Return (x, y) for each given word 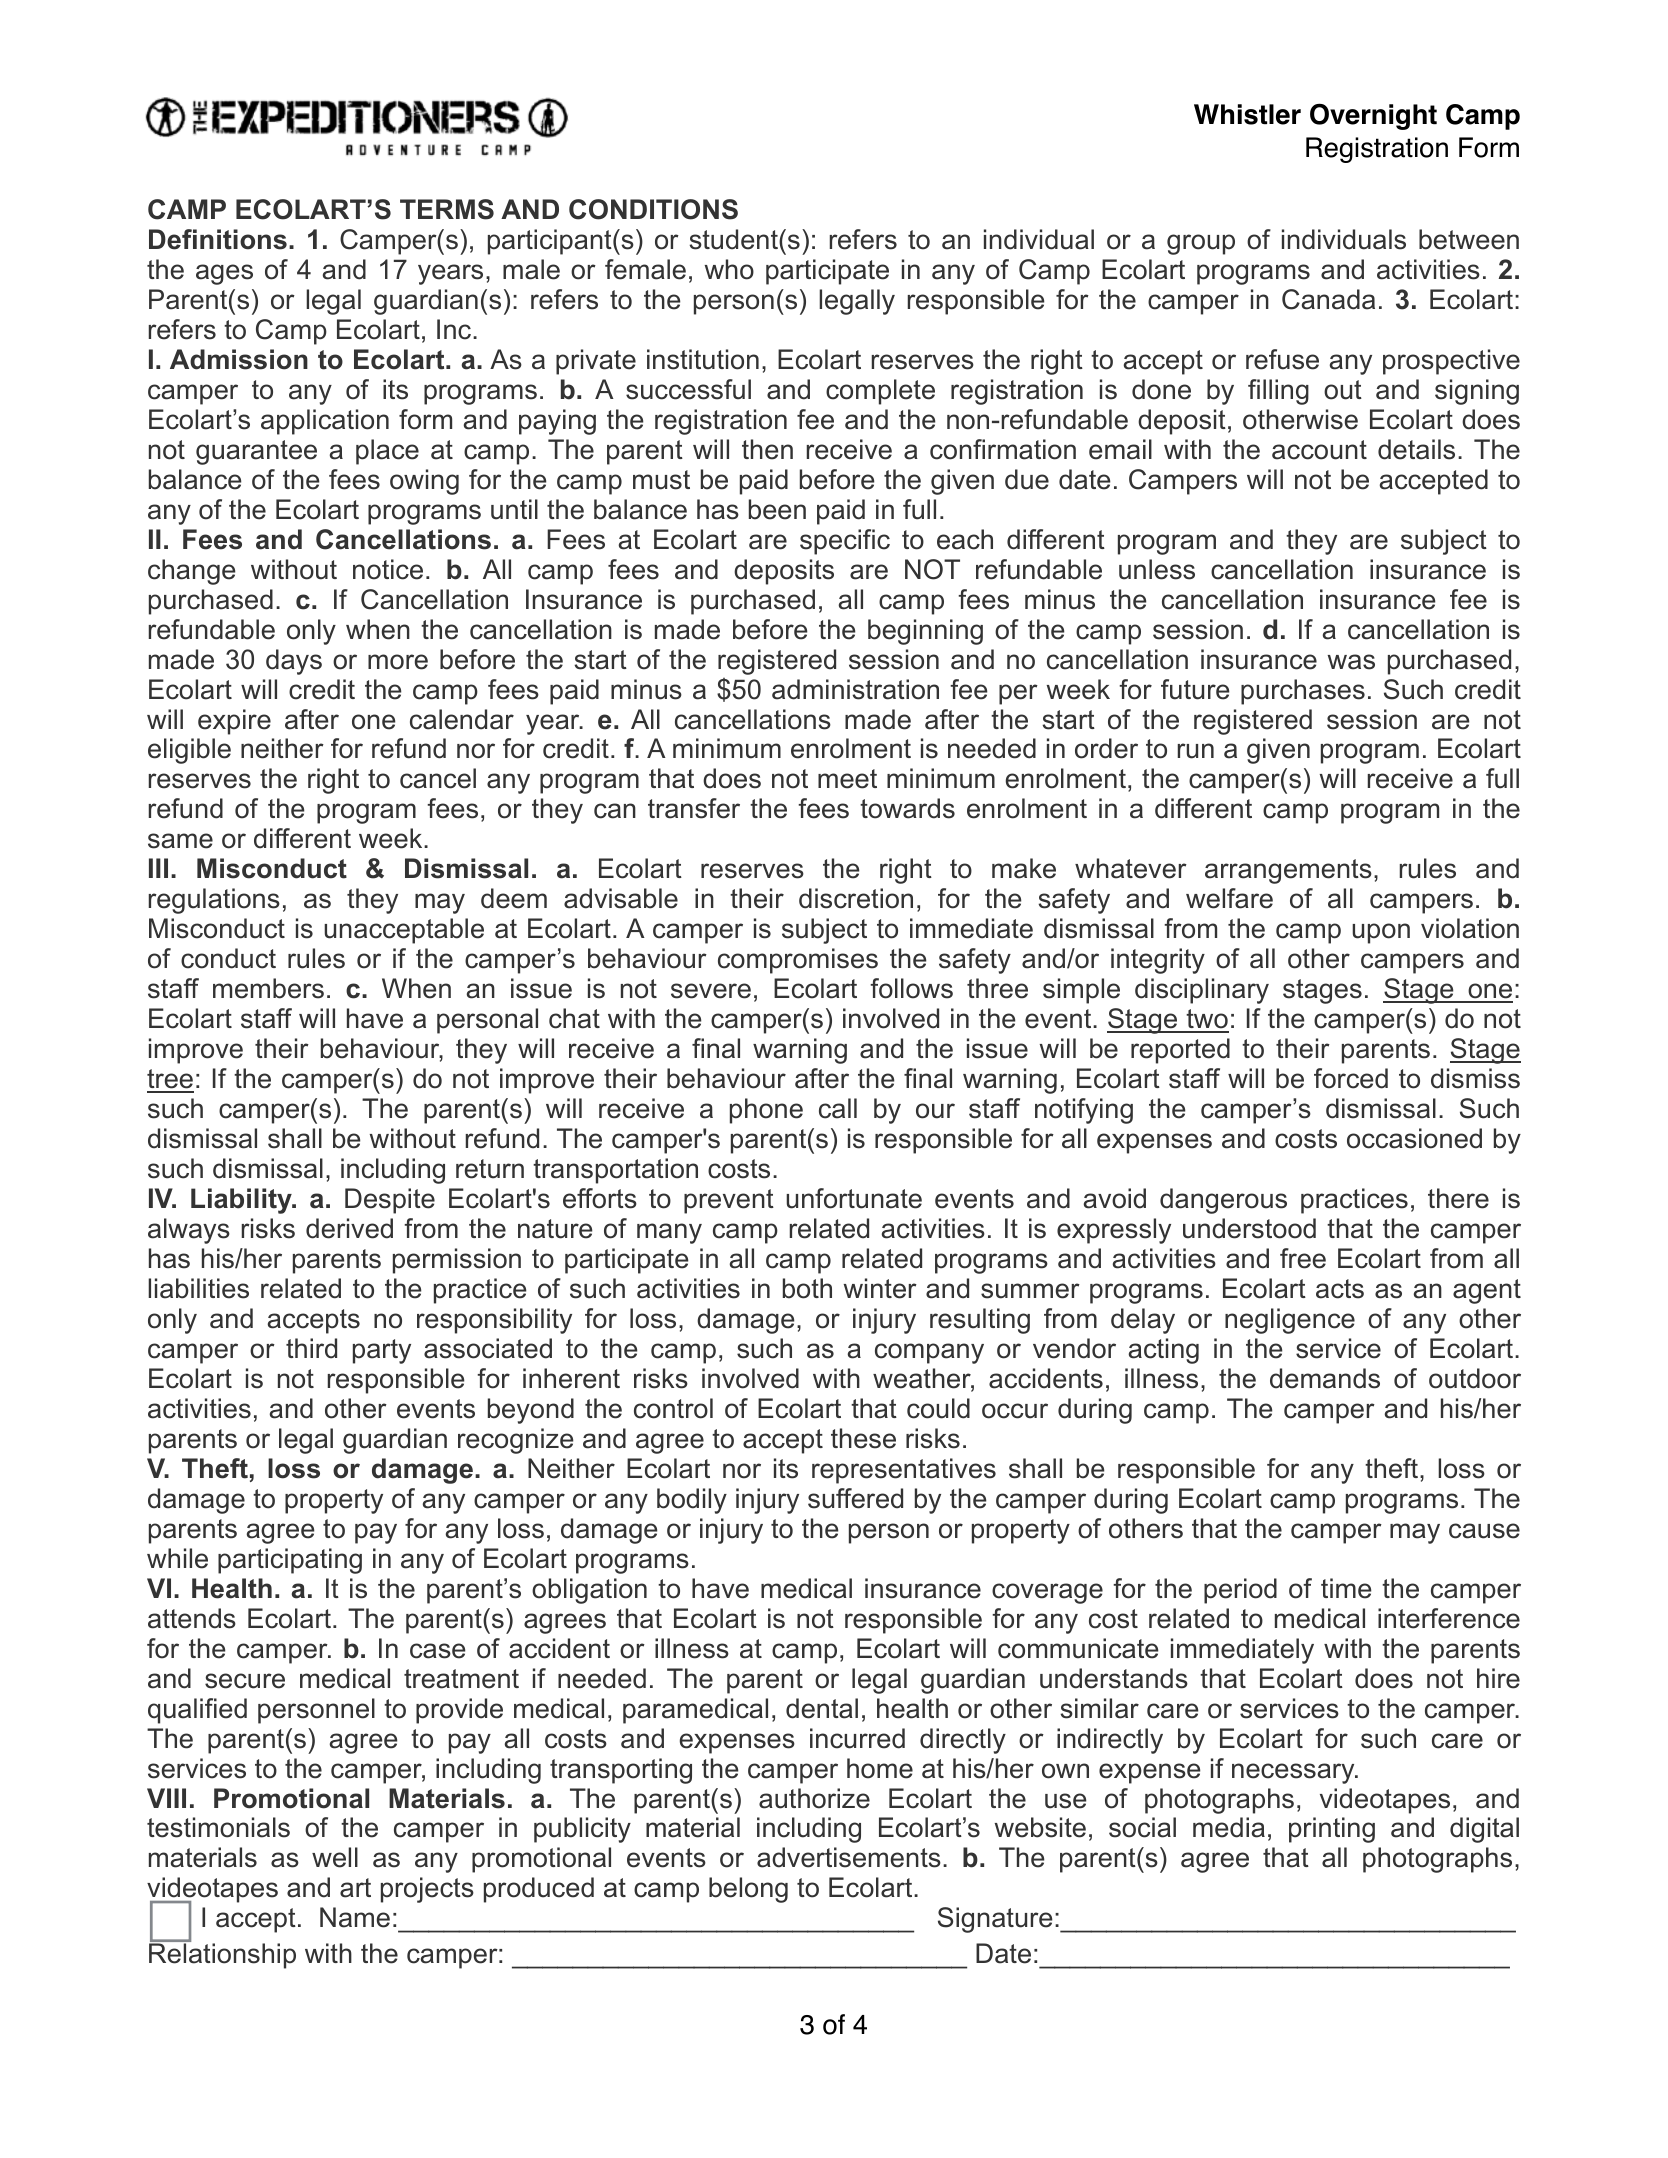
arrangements (1288, 871)
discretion (856, 898)
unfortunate (854, 1198)
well (335, 1857)
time (1346, 1588)
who (729, 269)
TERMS (447, 209)
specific (845, 542)
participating (290, 1561)
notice (388, 569)
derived (349, 1228)
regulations (214, 901)
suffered (855, 1498)
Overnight (1373, 116)
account (1319, 450)
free (1303, 1258)
